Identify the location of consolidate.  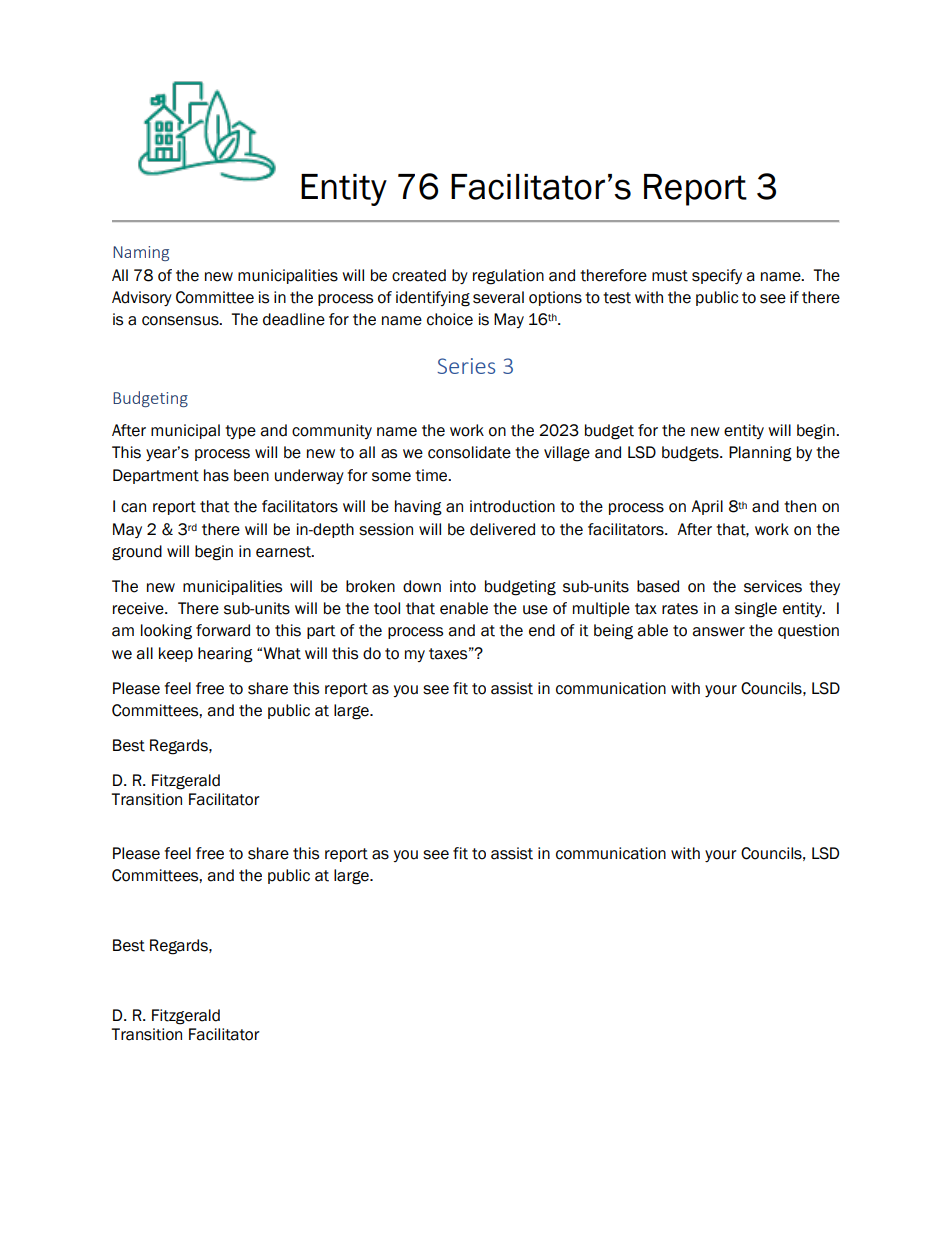
(469, 452).
